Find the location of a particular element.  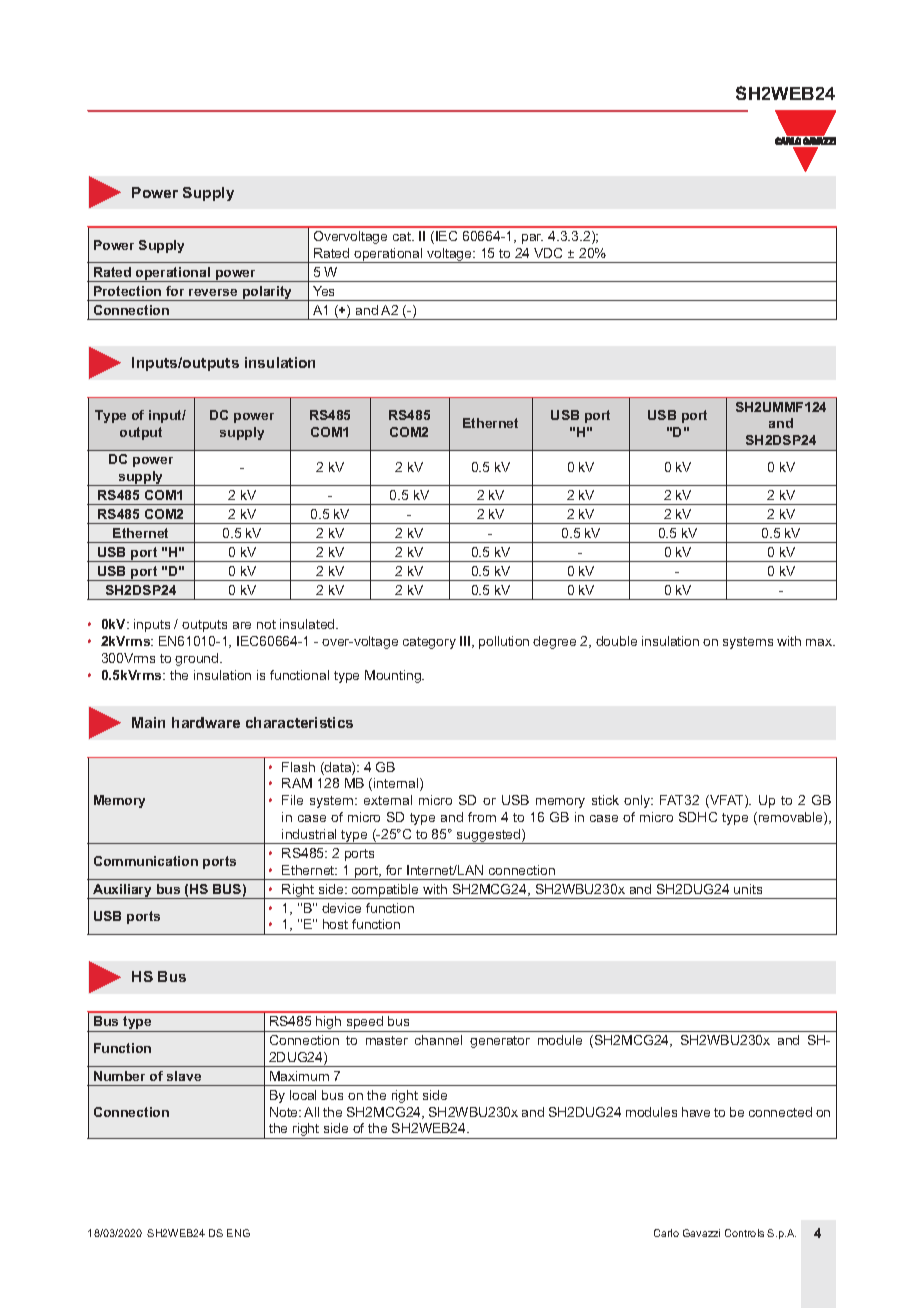

VDC is located at coordinates (548, 253).
